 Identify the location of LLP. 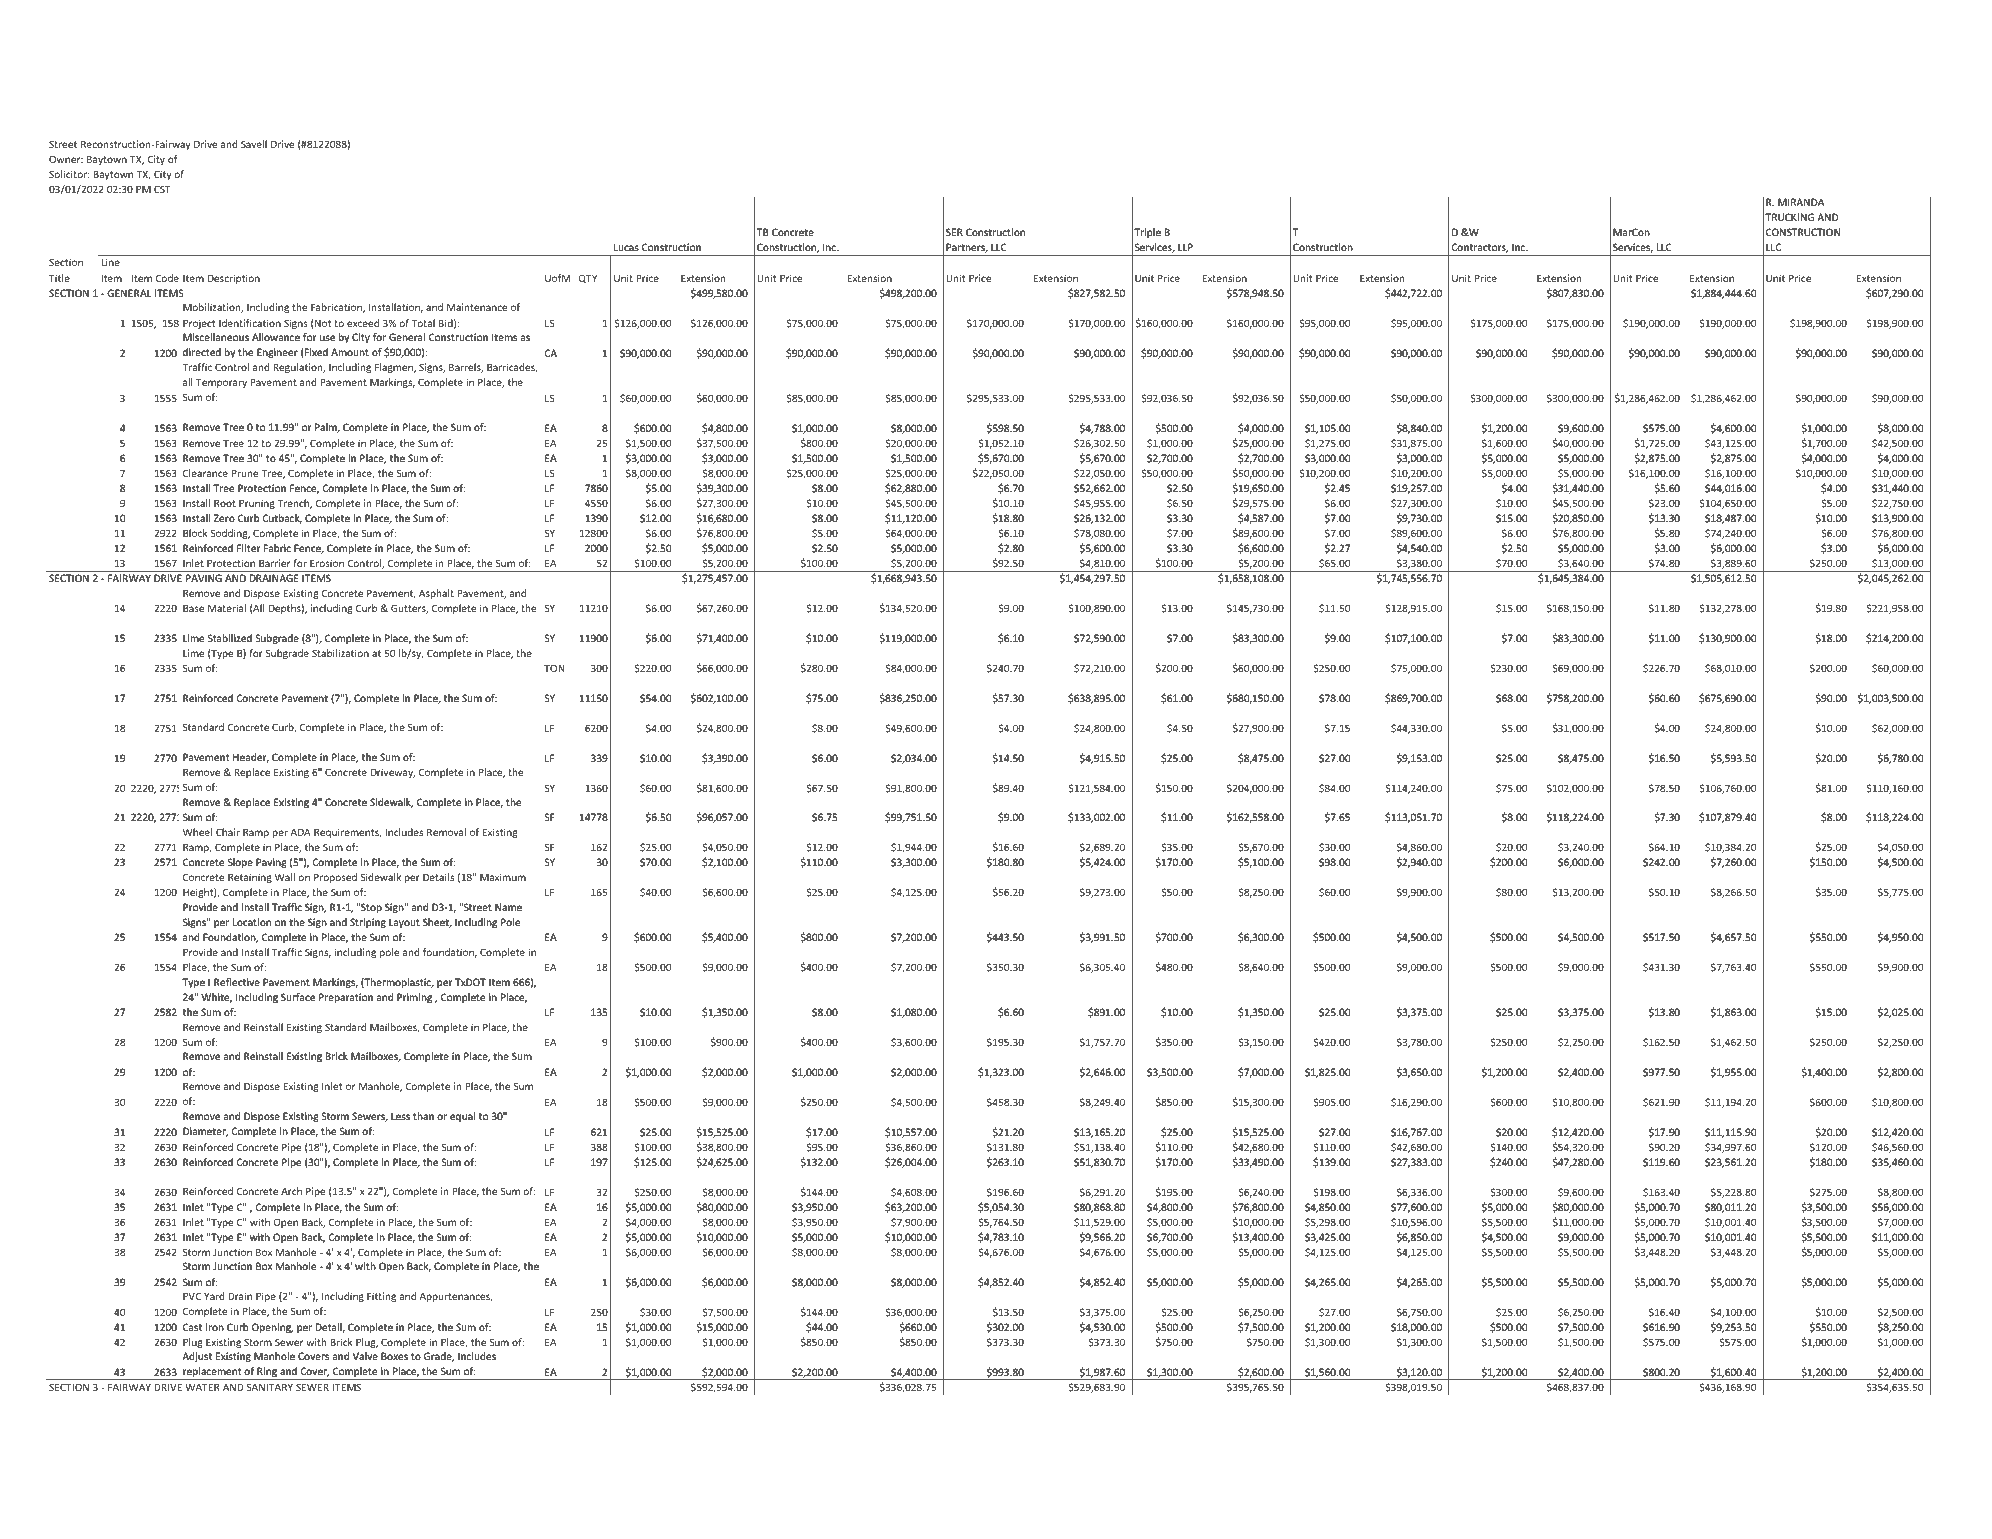
(1185, 247).
